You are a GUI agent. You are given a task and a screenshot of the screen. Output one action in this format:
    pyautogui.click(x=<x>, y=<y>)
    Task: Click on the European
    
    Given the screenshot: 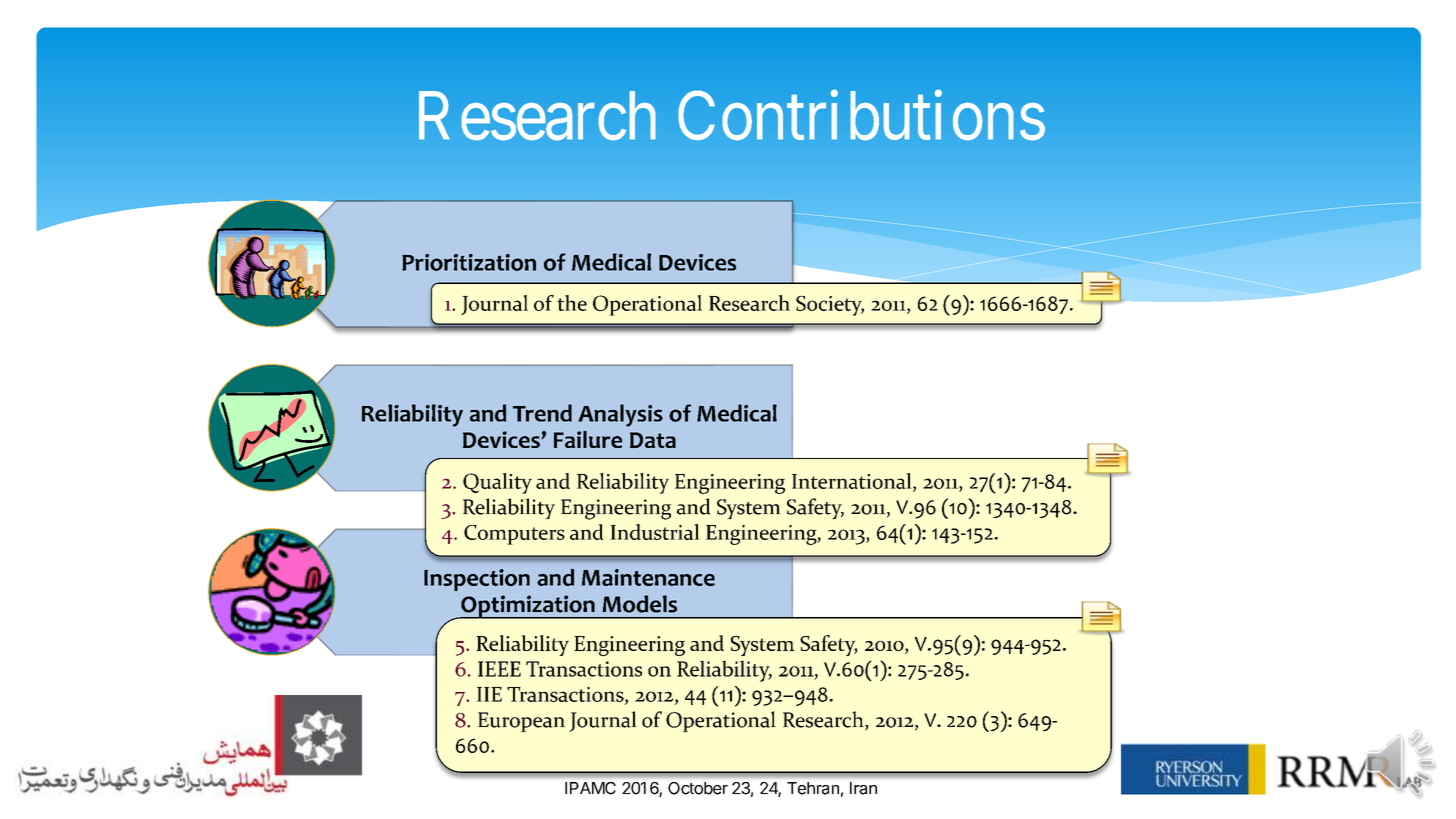 What is the action you would take?
    pyautogui.click(x=521, y=722)
